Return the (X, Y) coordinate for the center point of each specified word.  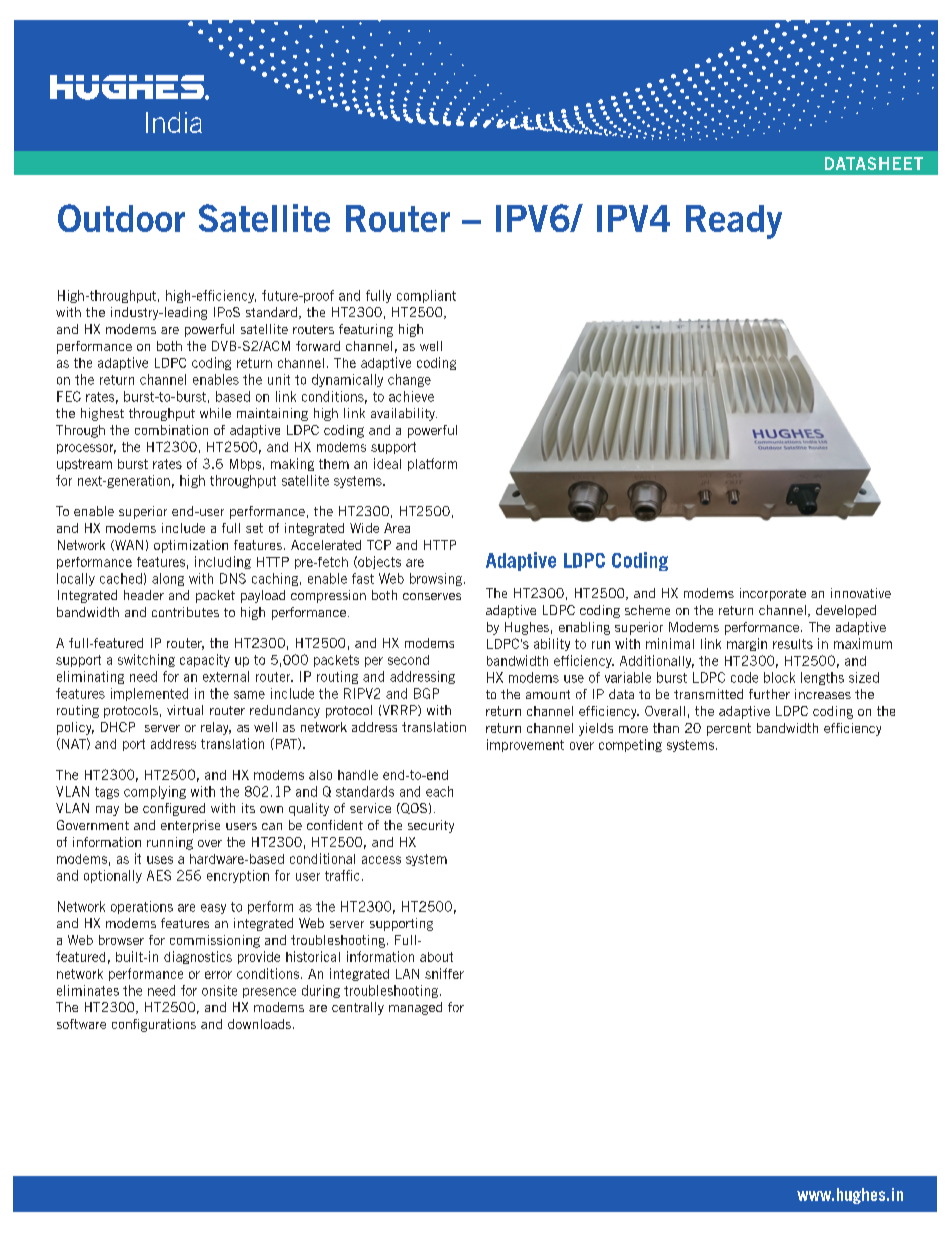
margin (747, 644)
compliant (426, 296)
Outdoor (121, 218)
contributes (185, 612)
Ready (734, 222)
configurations (154, 1025)
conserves (432, 596)
